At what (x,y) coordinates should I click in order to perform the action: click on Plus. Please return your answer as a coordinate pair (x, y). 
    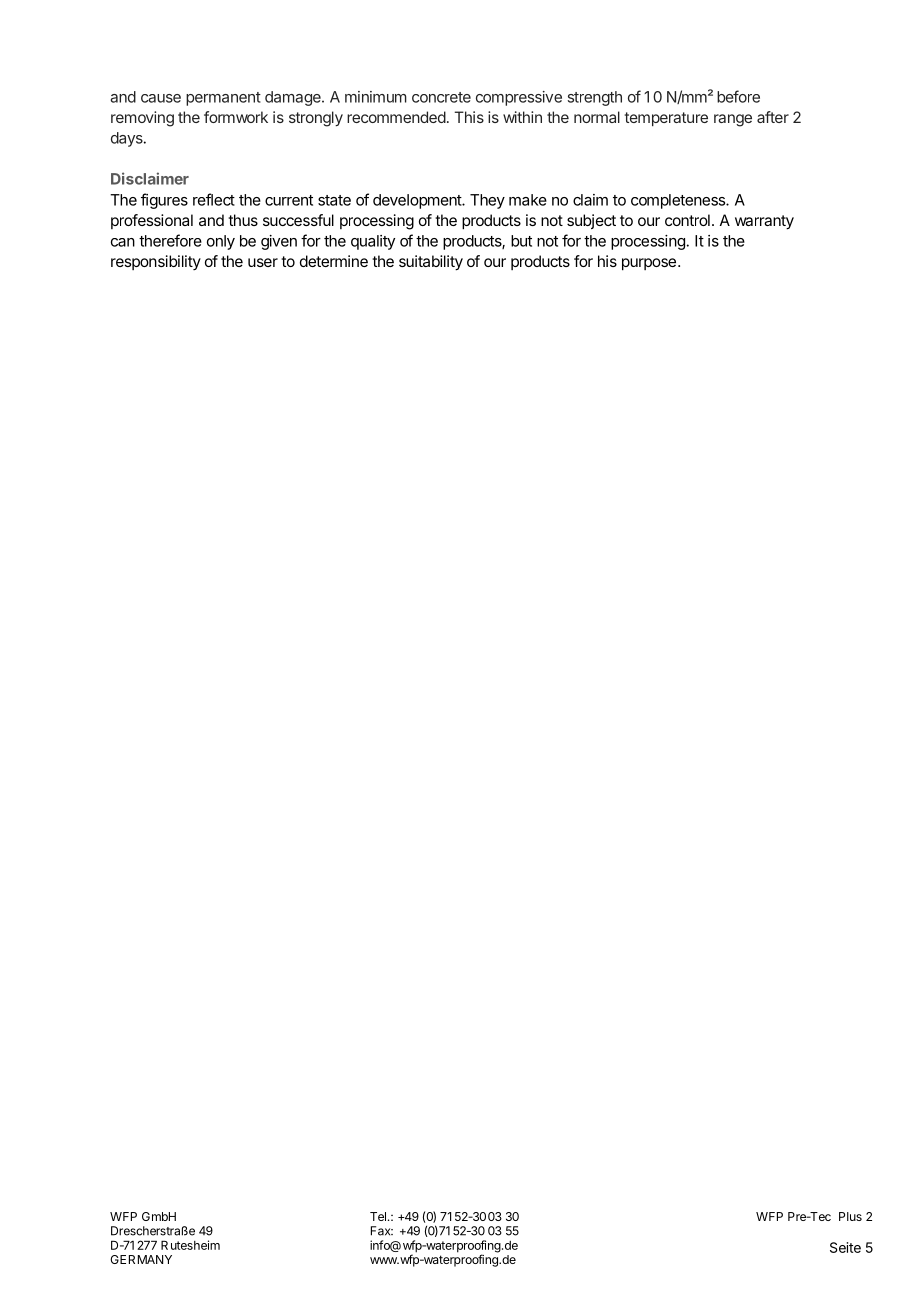
    Looking at the image, I should click on (850, 1216).
